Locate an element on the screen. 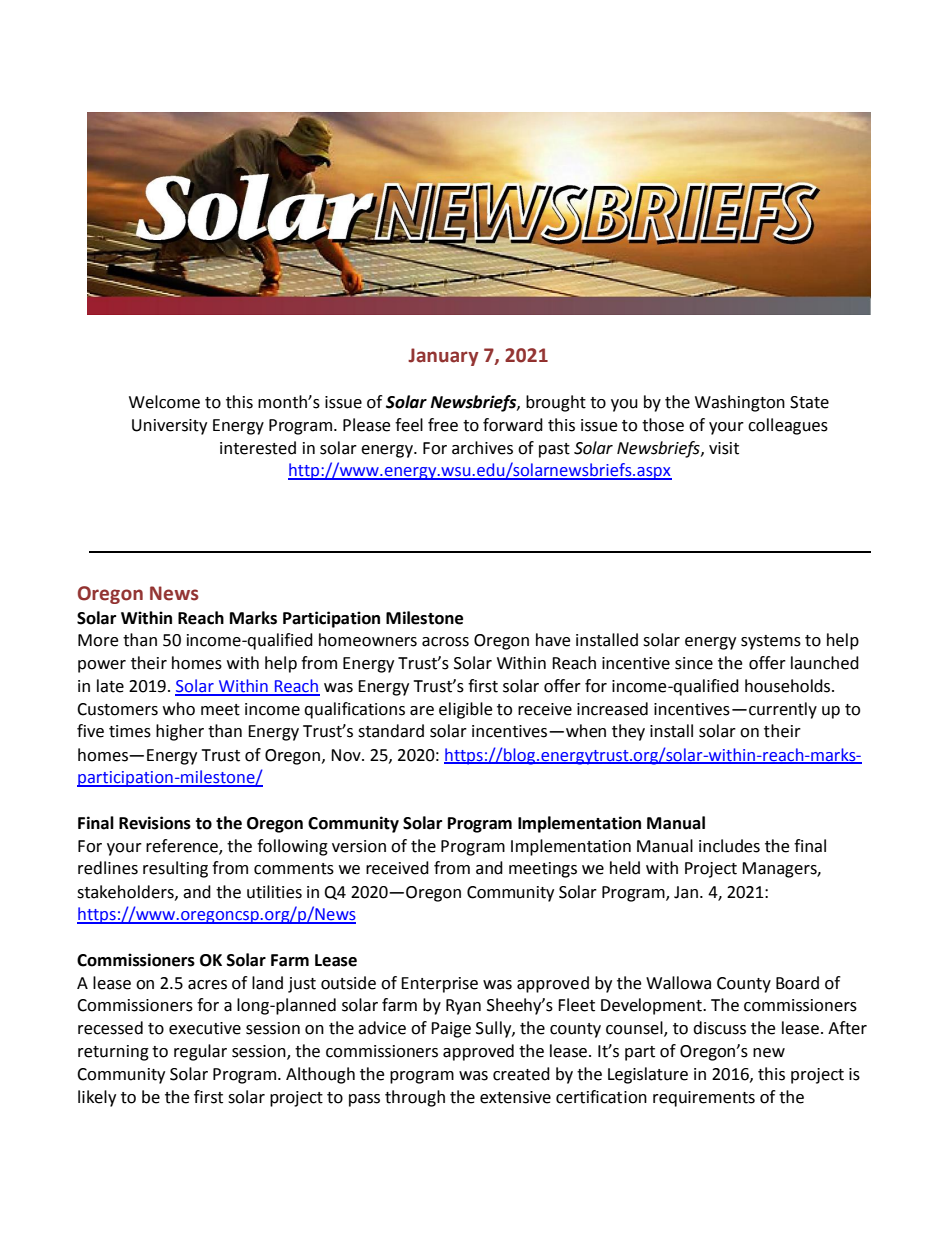 Image resolution: width=952 pixels, height=1233 pixels. requirements is located at coordinates (704, 1099).
